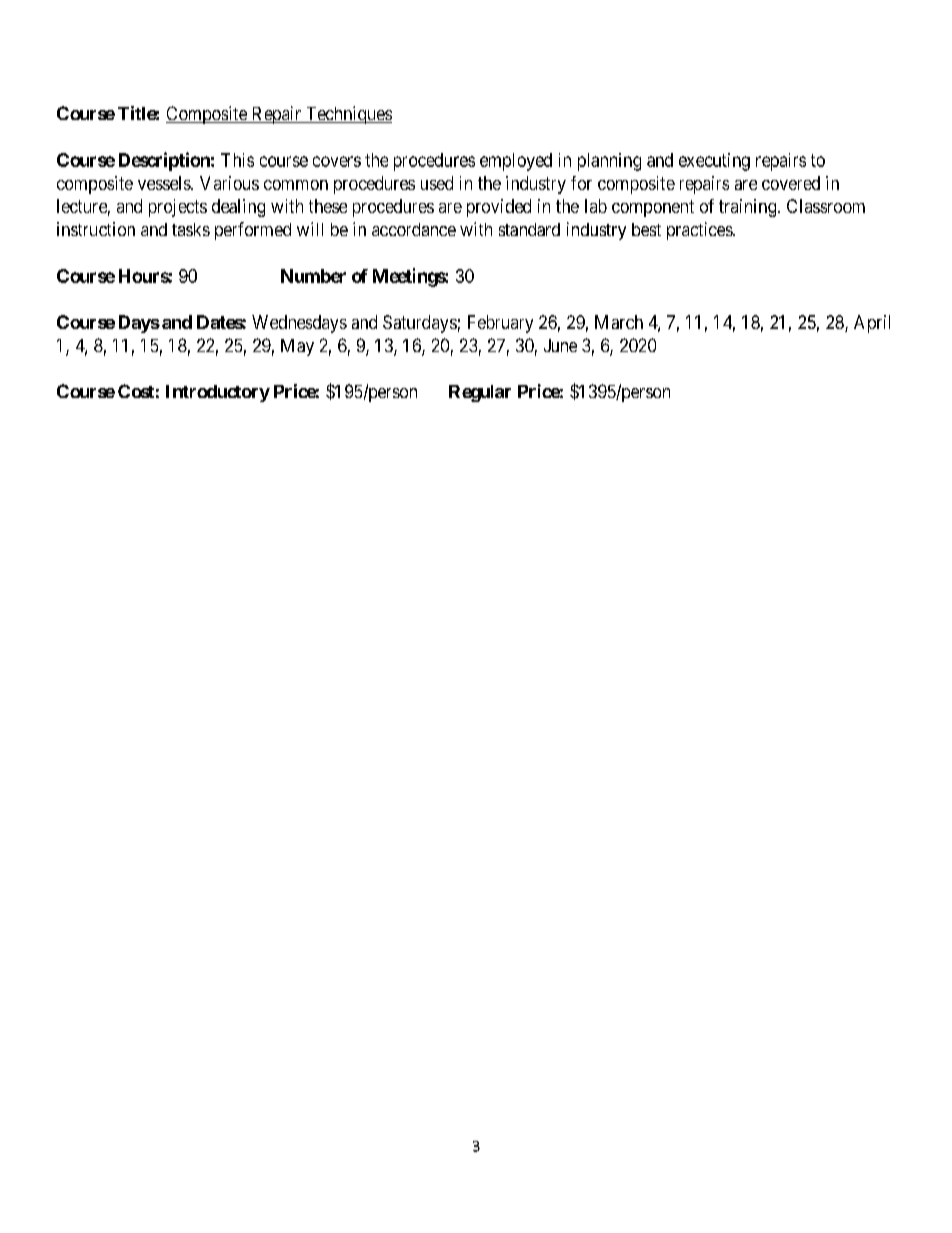 This screenshot has height=1233, width=952. What do you see at coordinates (218, 393) in the screenshot?
I see `Introductory` at bounding box center [218, 393].
